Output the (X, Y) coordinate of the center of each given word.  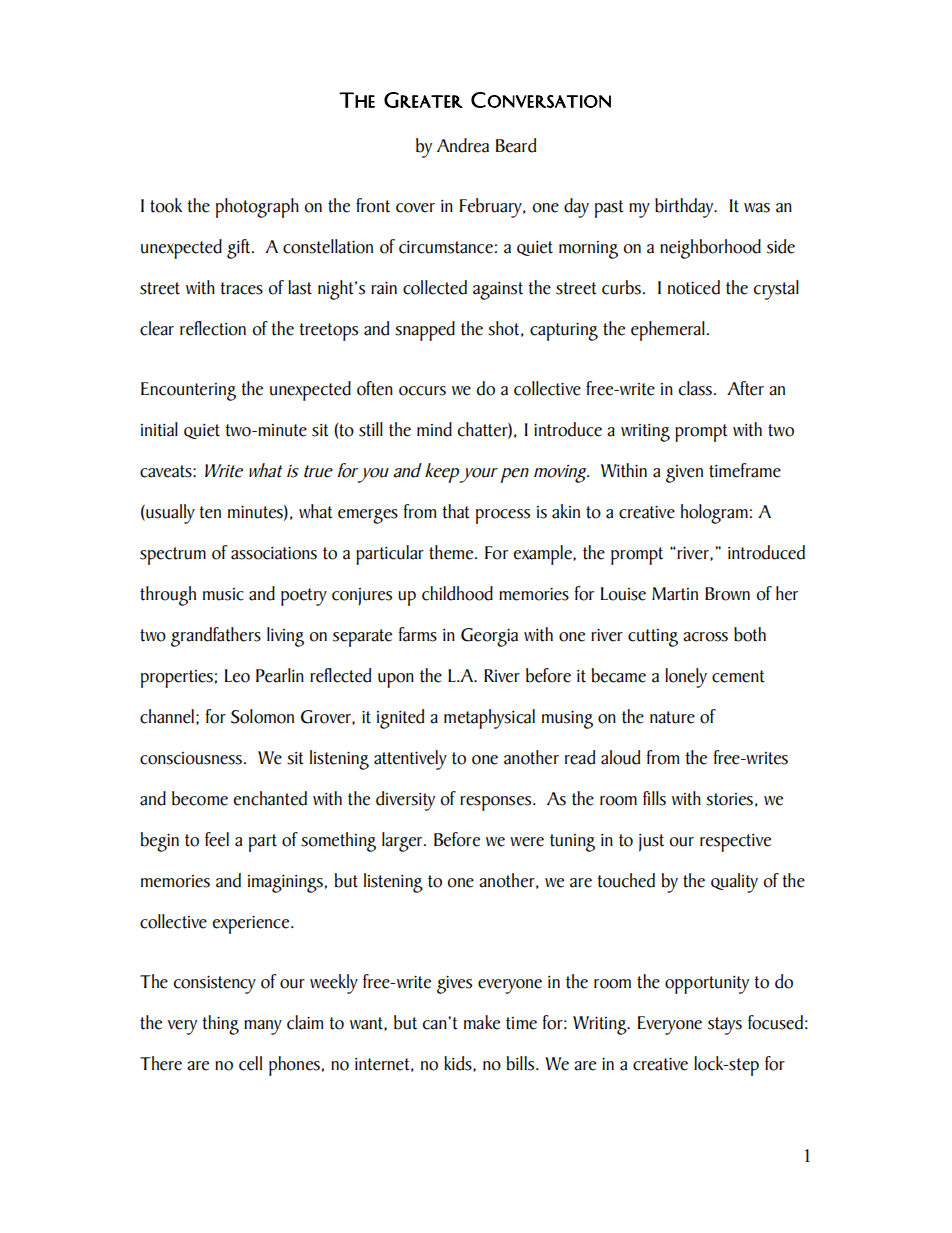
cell (250, 1063)
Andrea (463, 145)
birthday (685, 208)
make (482, 1022)
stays (725, 1026)
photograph (257, 208)
